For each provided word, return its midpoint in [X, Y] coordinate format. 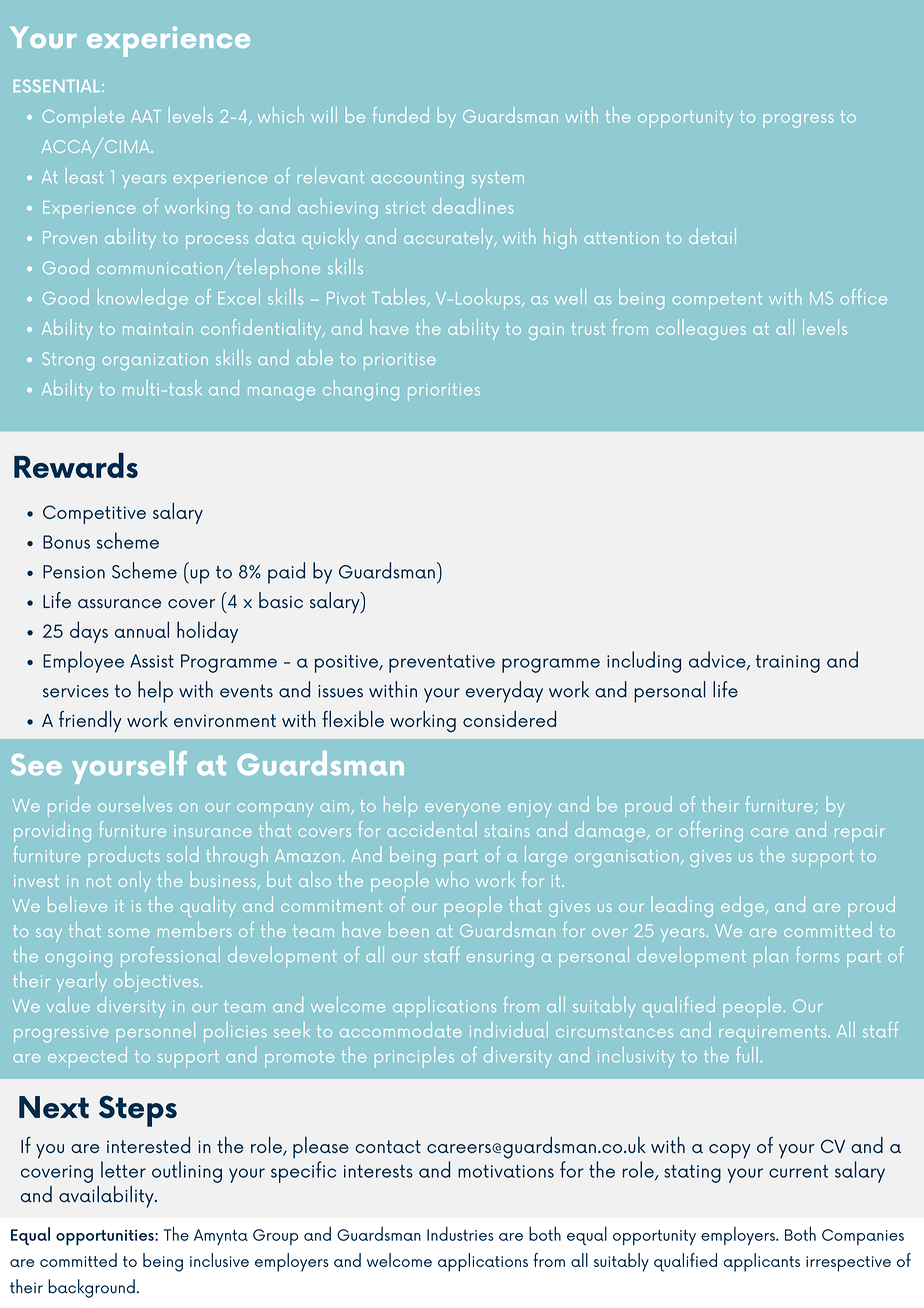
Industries [460, 1234]
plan [771, 957]
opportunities [106, 1237]
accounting [417, 179]
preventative [442, 664]
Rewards [76, 465]
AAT [146, 116]
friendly [90, 721]
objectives [157, 982]
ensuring [500, 958]
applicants [762, 1262]
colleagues [701, 329]
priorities [444, 392]
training [787, 664]
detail [712, 236]
